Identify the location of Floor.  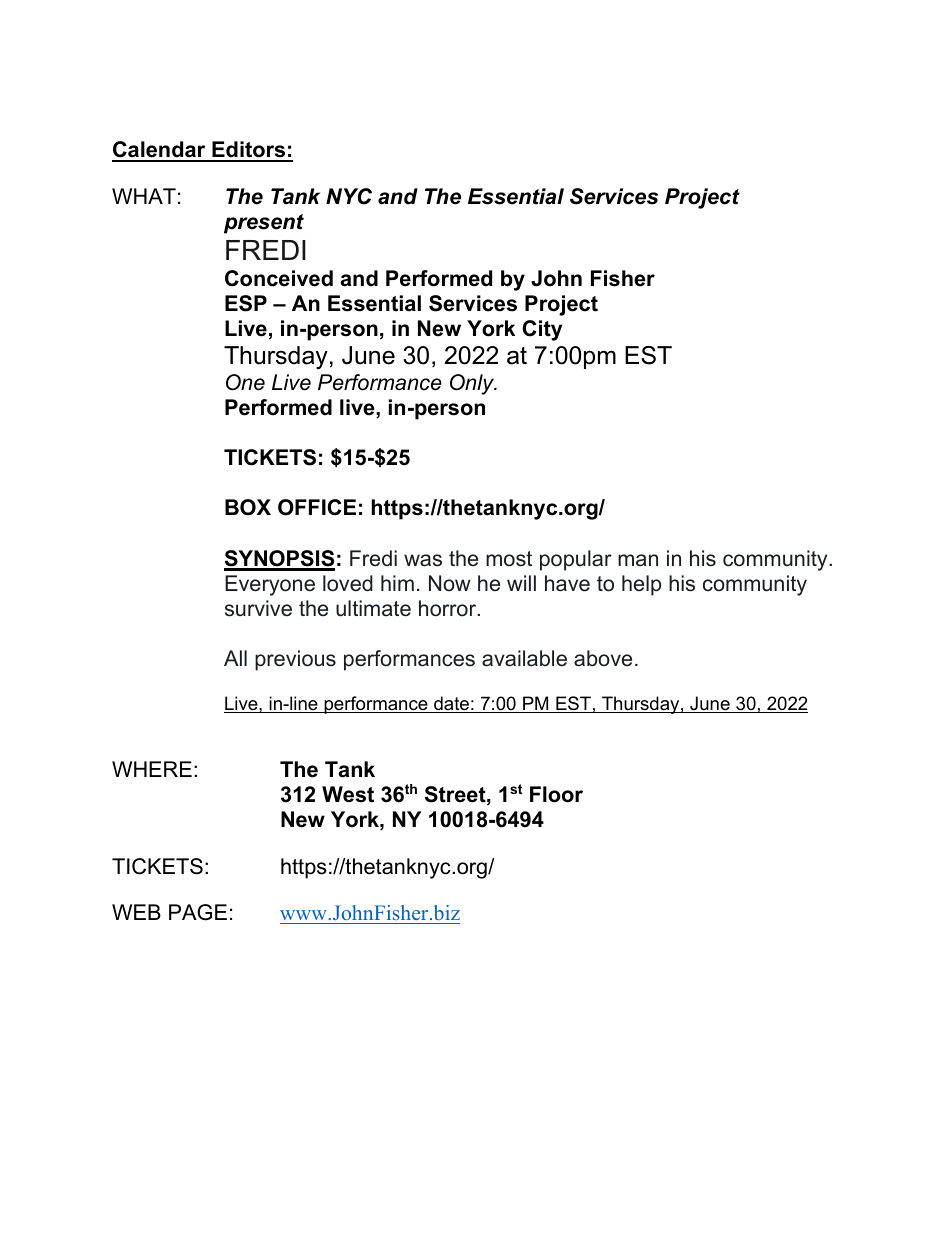
(556, 794).
